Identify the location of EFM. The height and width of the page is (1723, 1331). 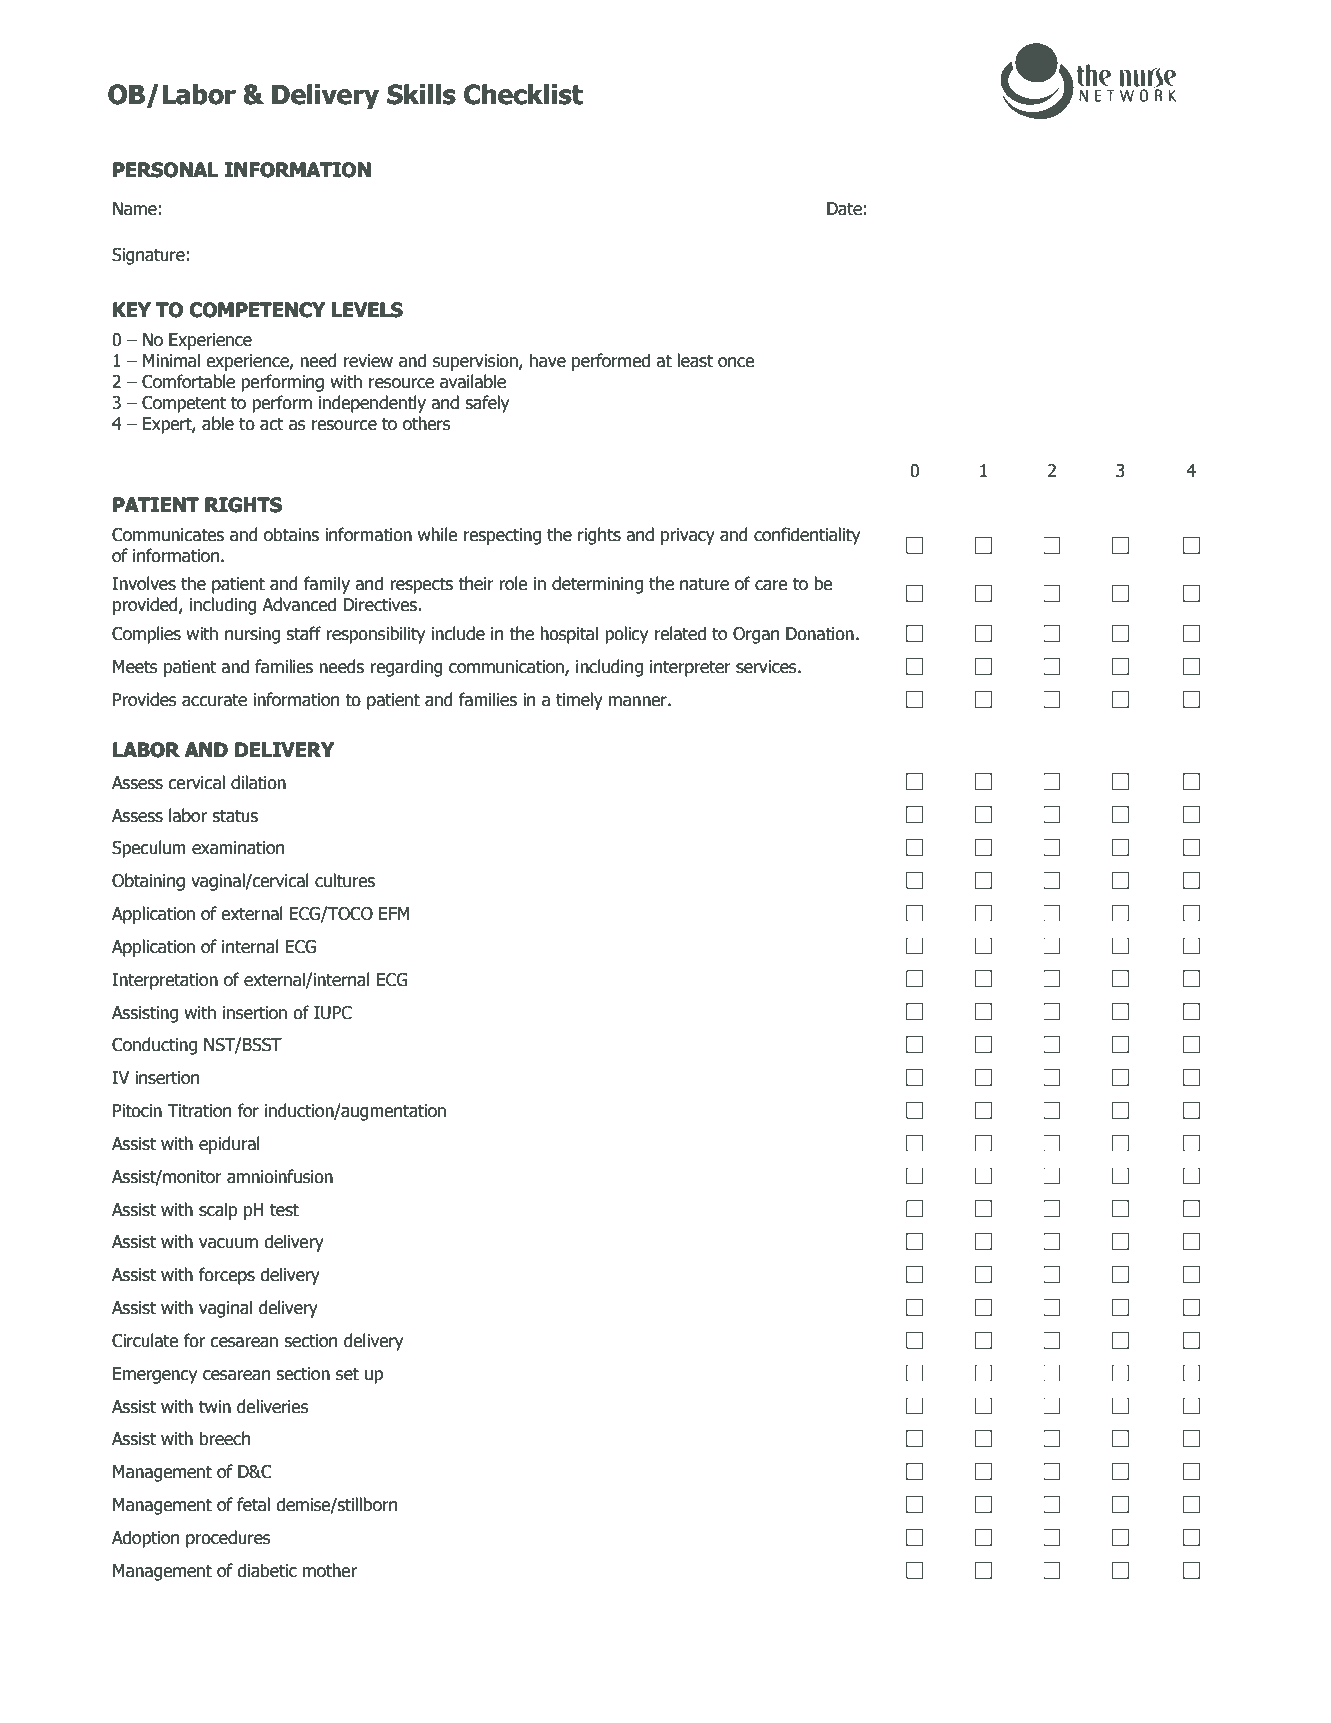
(394, 913).
